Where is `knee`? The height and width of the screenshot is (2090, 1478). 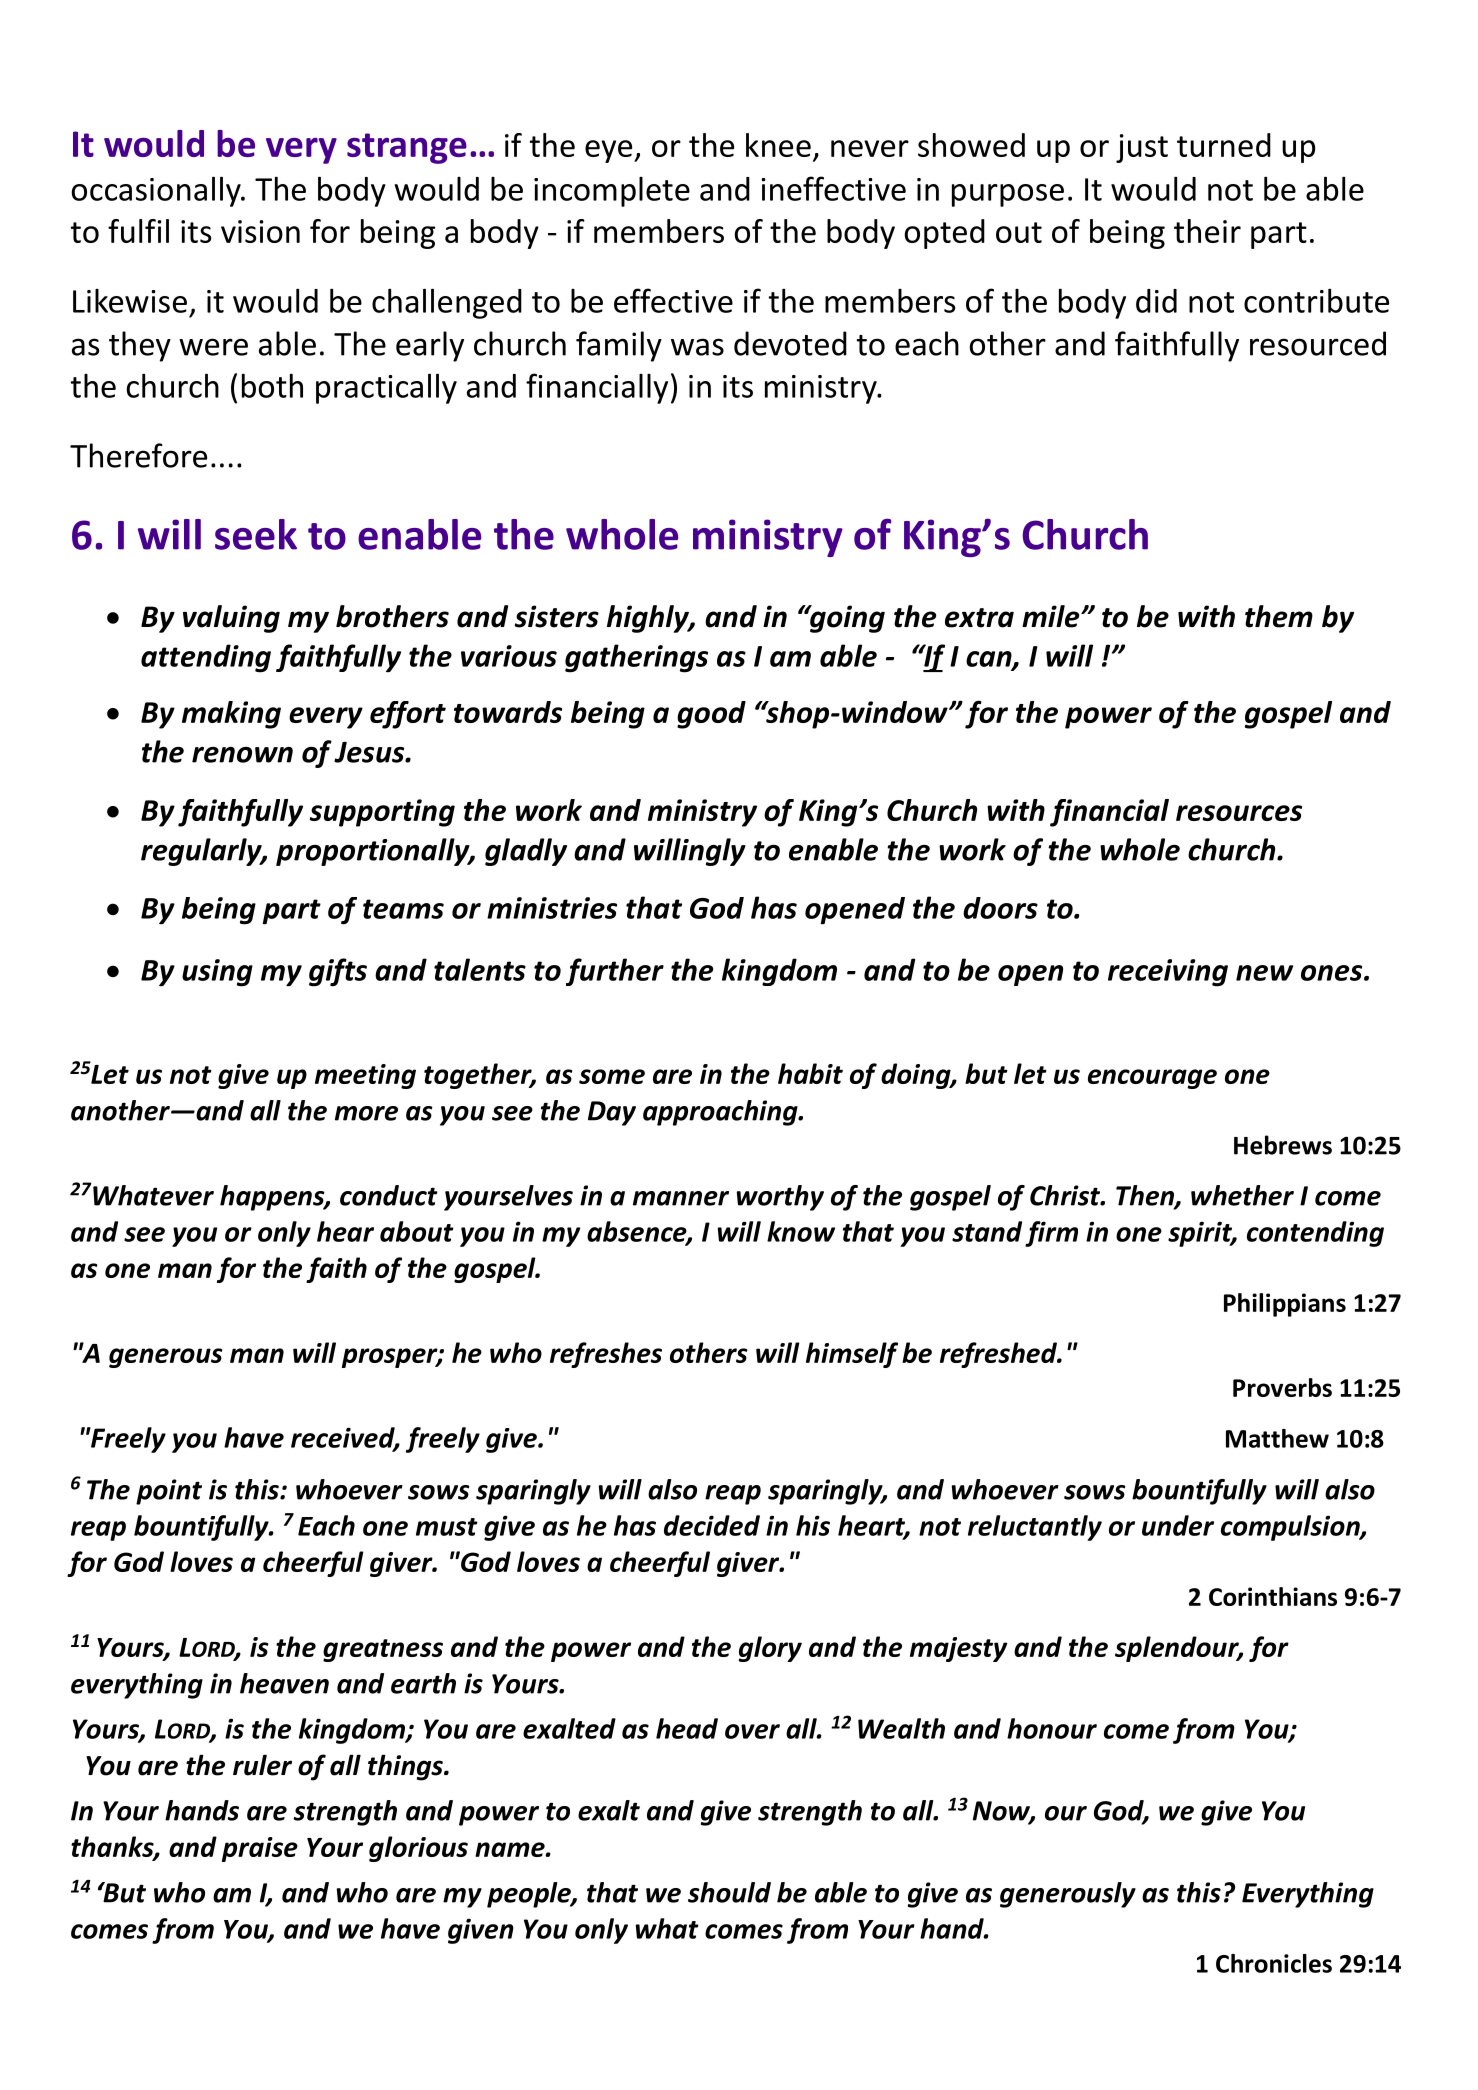 knee is located at coordinates (778, 145).
